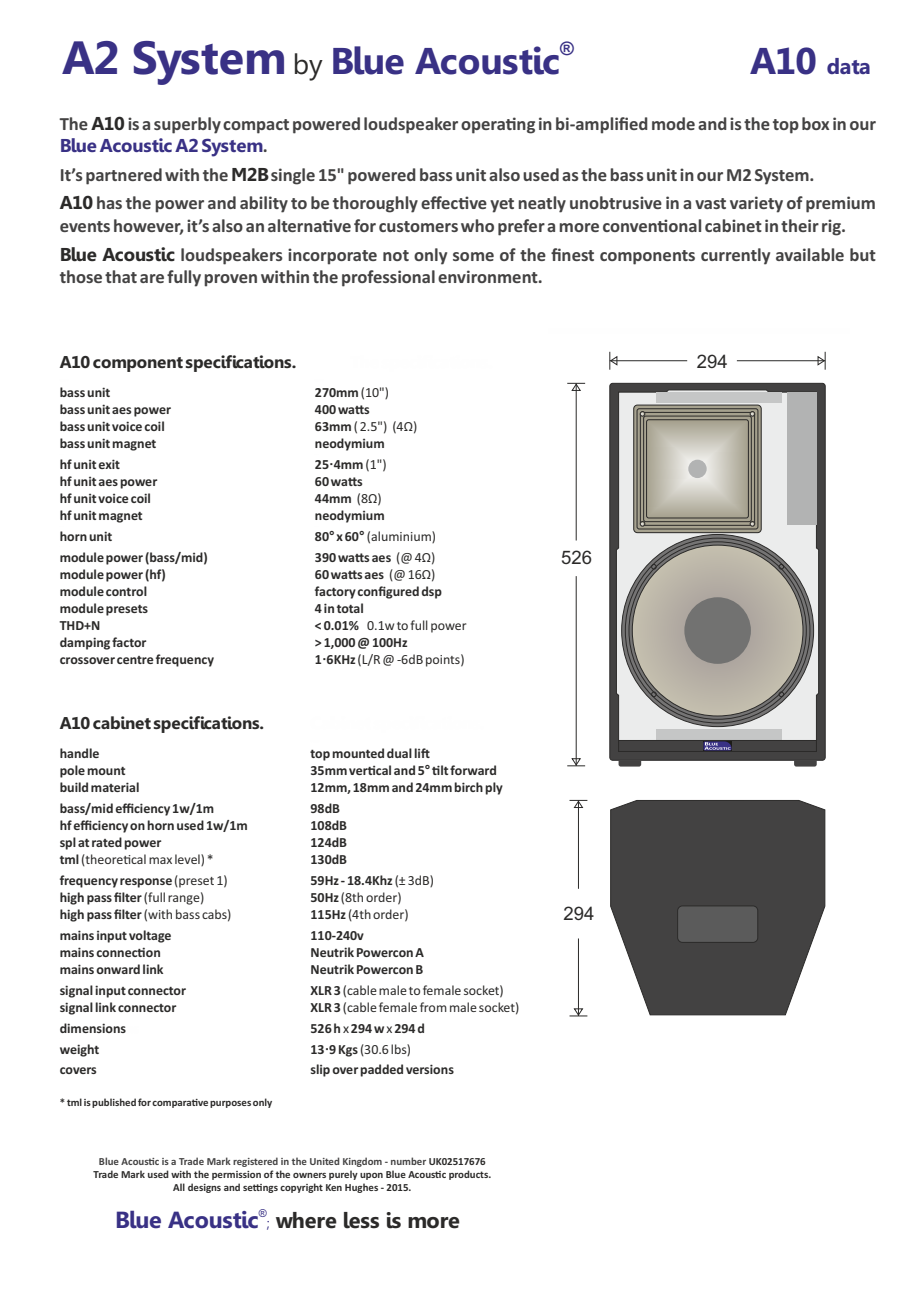  Describe the element at coordinates (135, 660) in the screenshot. I see `centre` at that location.
